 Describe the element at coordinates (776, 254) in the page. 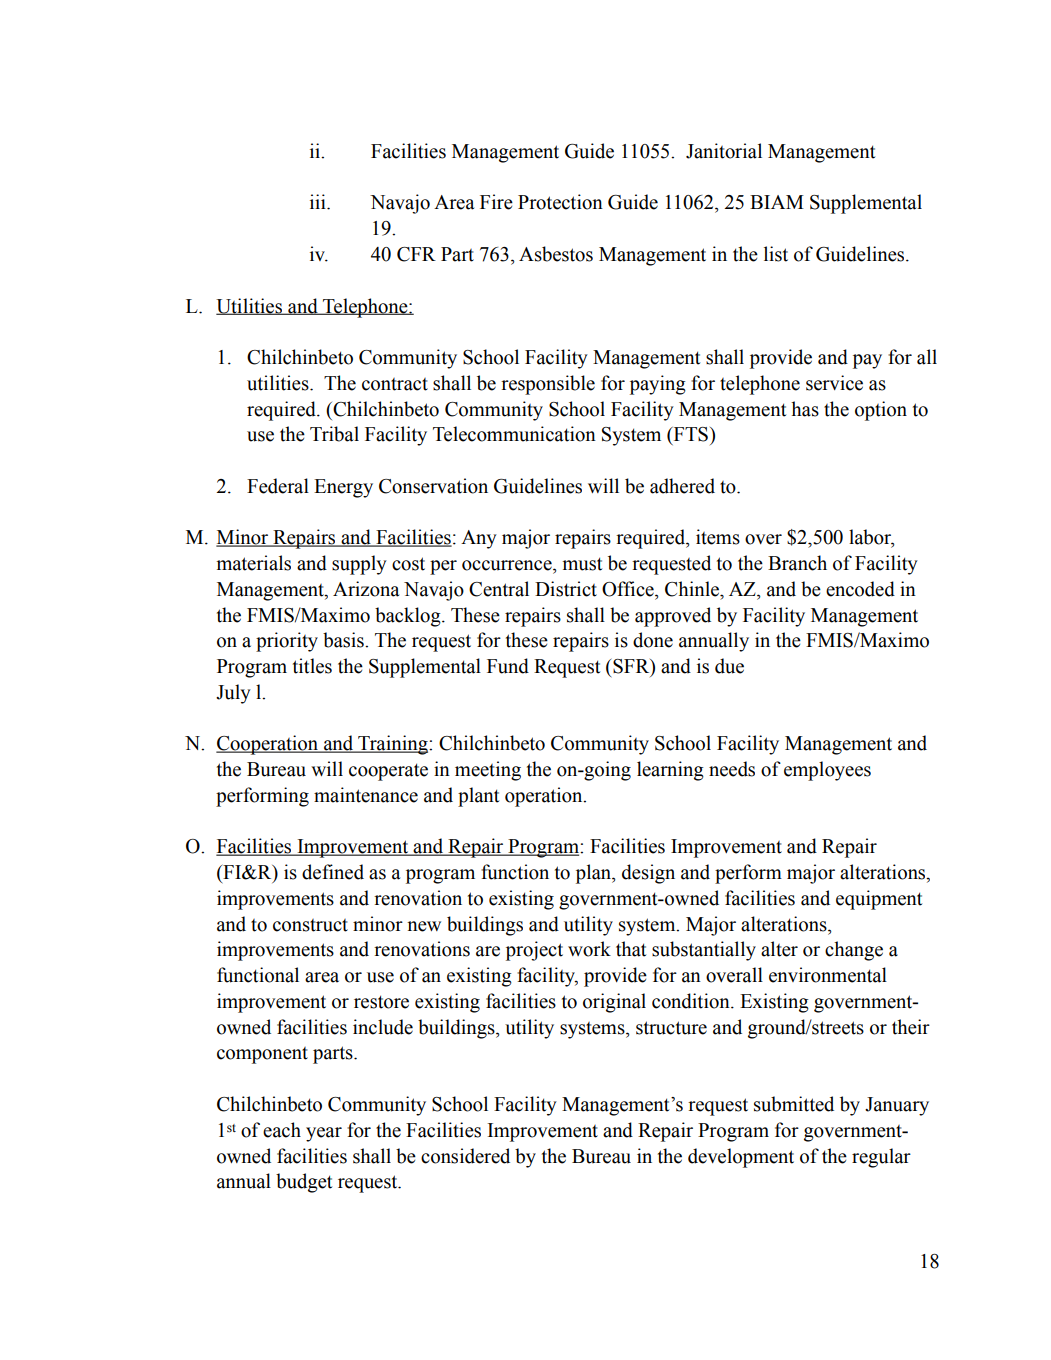

I see `list` at that location.
